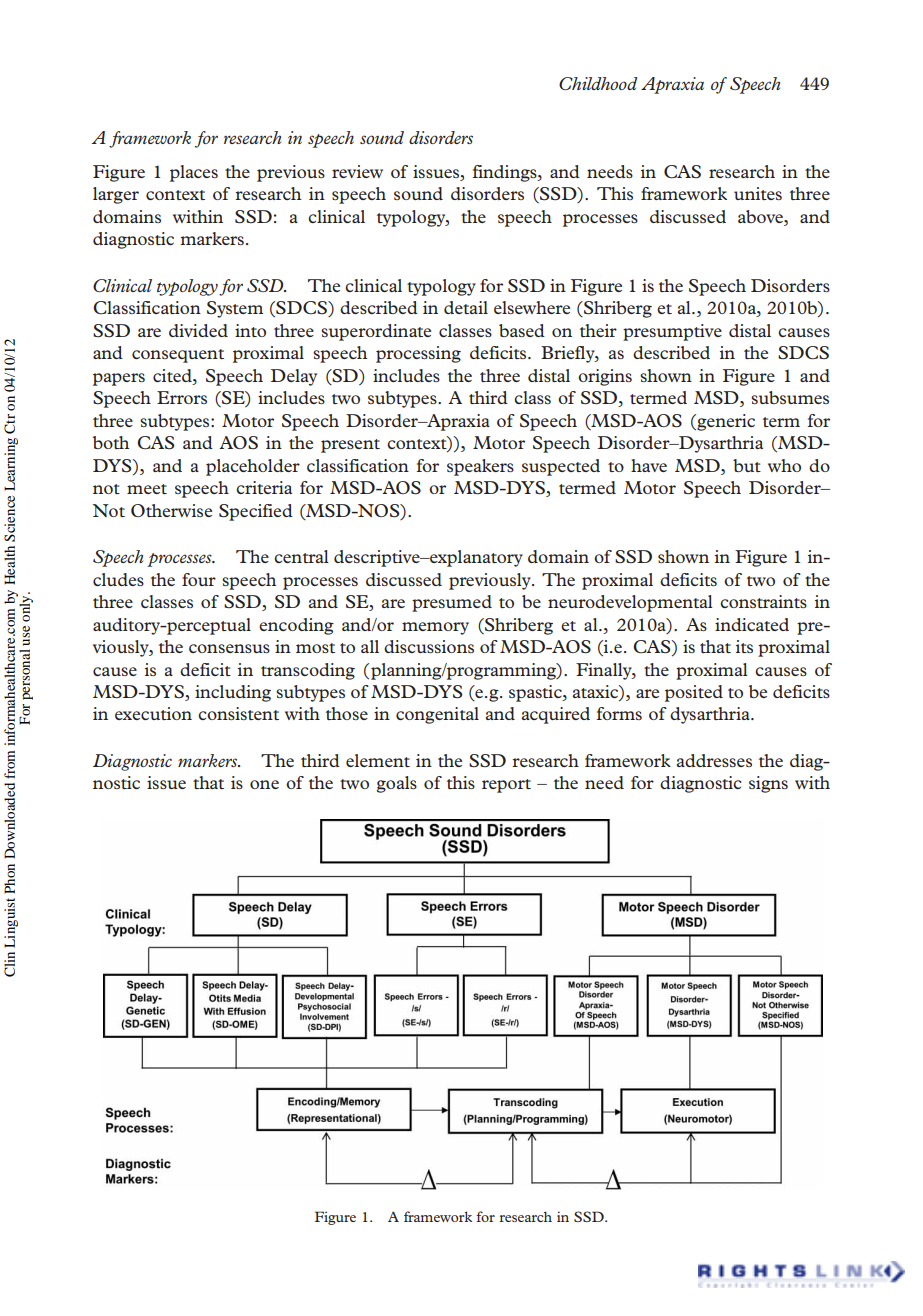 The image size is (923, 1316). I want to click on Childhood, so click(598, 83).
